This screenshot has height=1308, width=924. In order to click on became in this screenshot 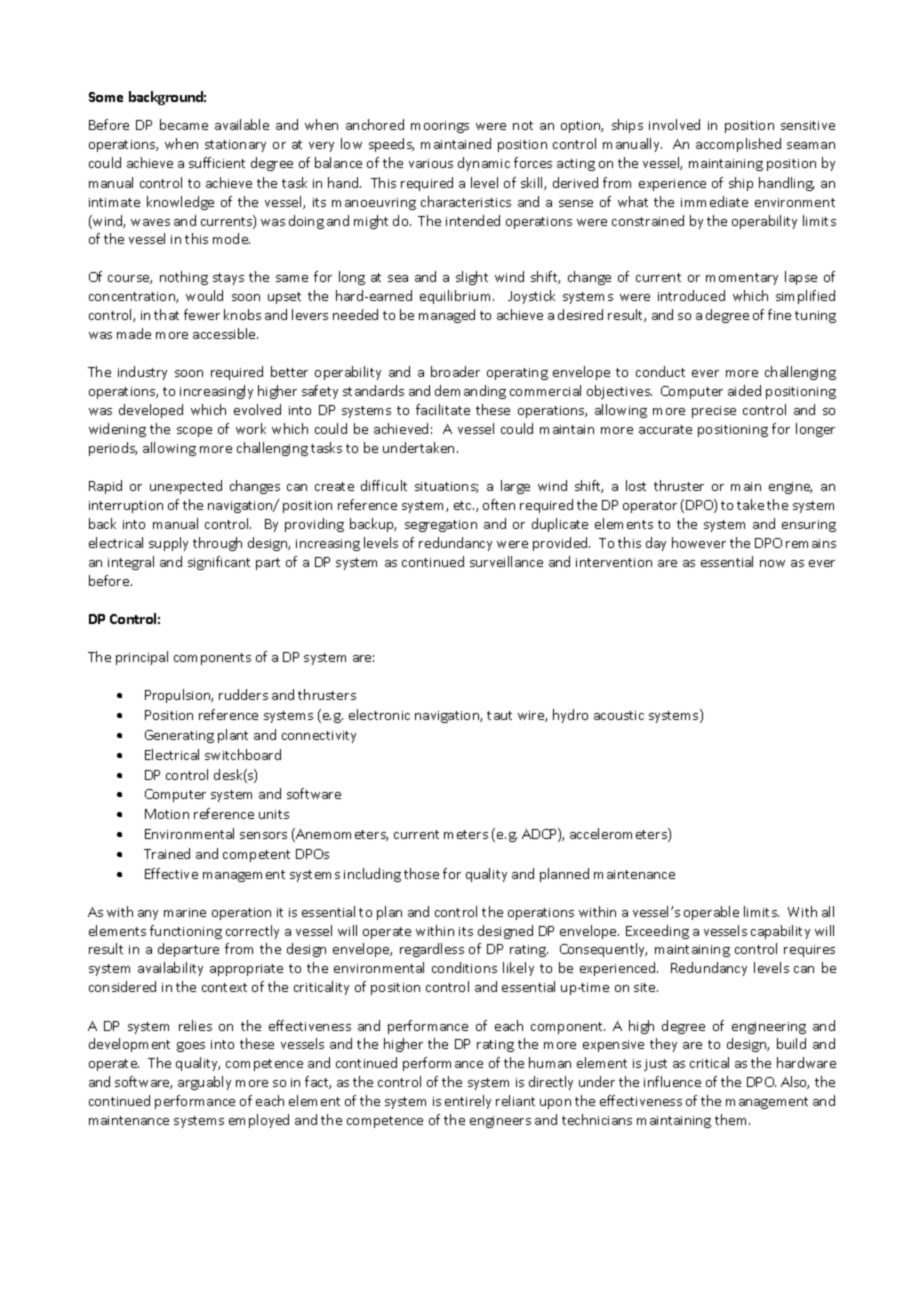, I will do `click(184, 124)`.
